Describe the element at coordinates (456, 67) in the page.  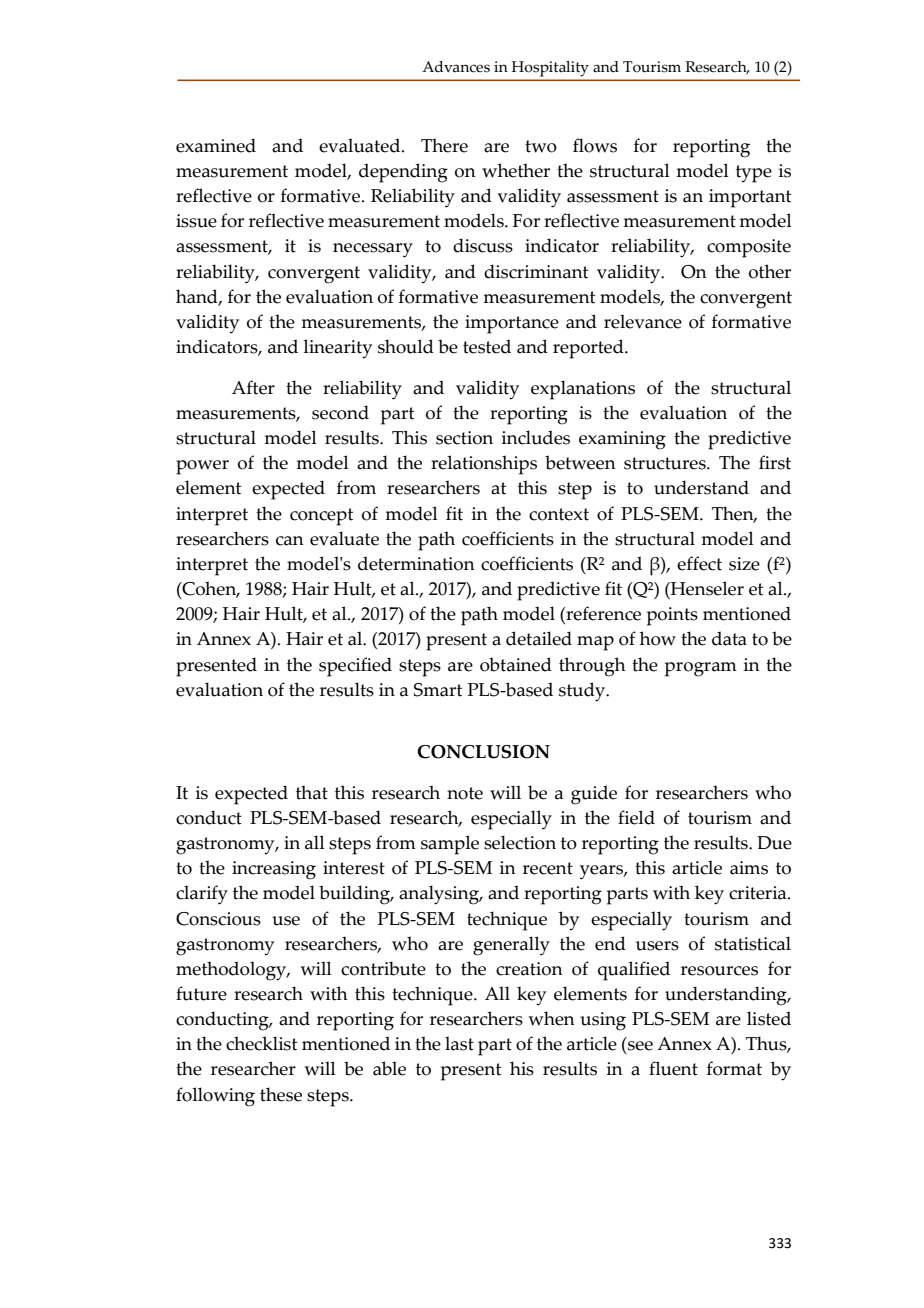
I see `Advances` at that location.
